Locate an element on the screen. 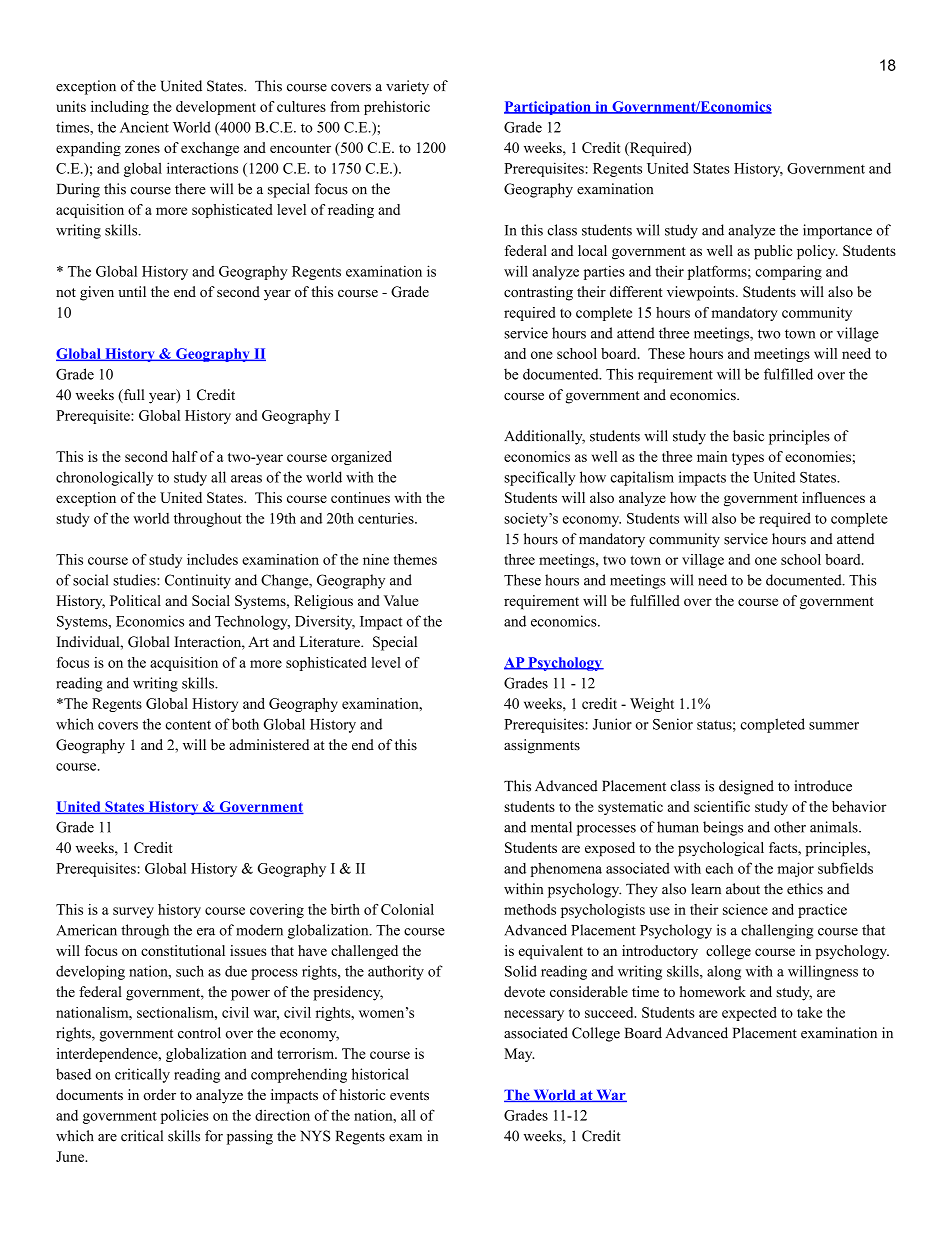  variety is located at coordinates (407, 87).
